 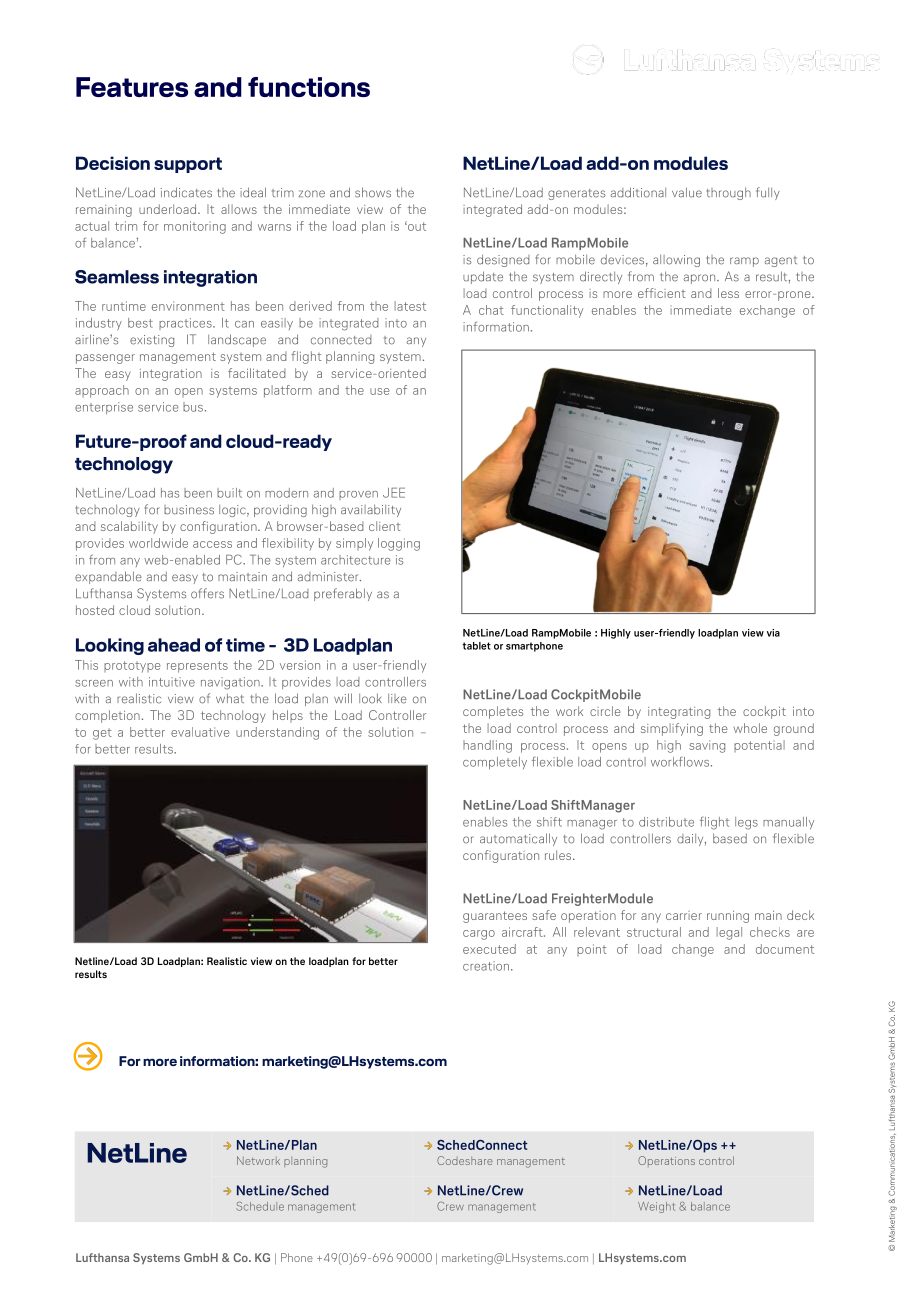 I want to click on document, so click(x=785, y=949).
